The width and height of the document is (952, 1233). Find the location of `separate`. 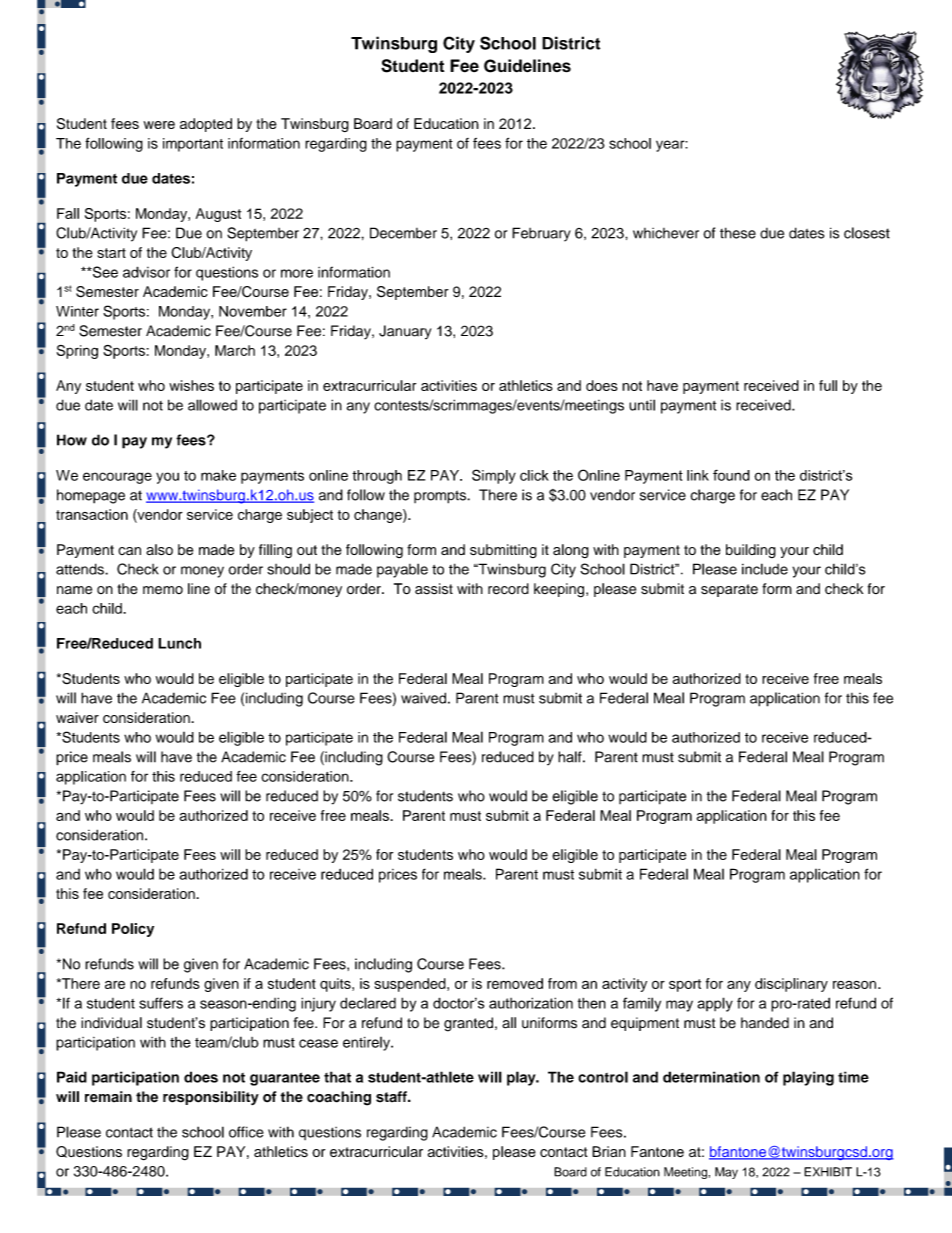

separate is located at coordinates (729, 590).
